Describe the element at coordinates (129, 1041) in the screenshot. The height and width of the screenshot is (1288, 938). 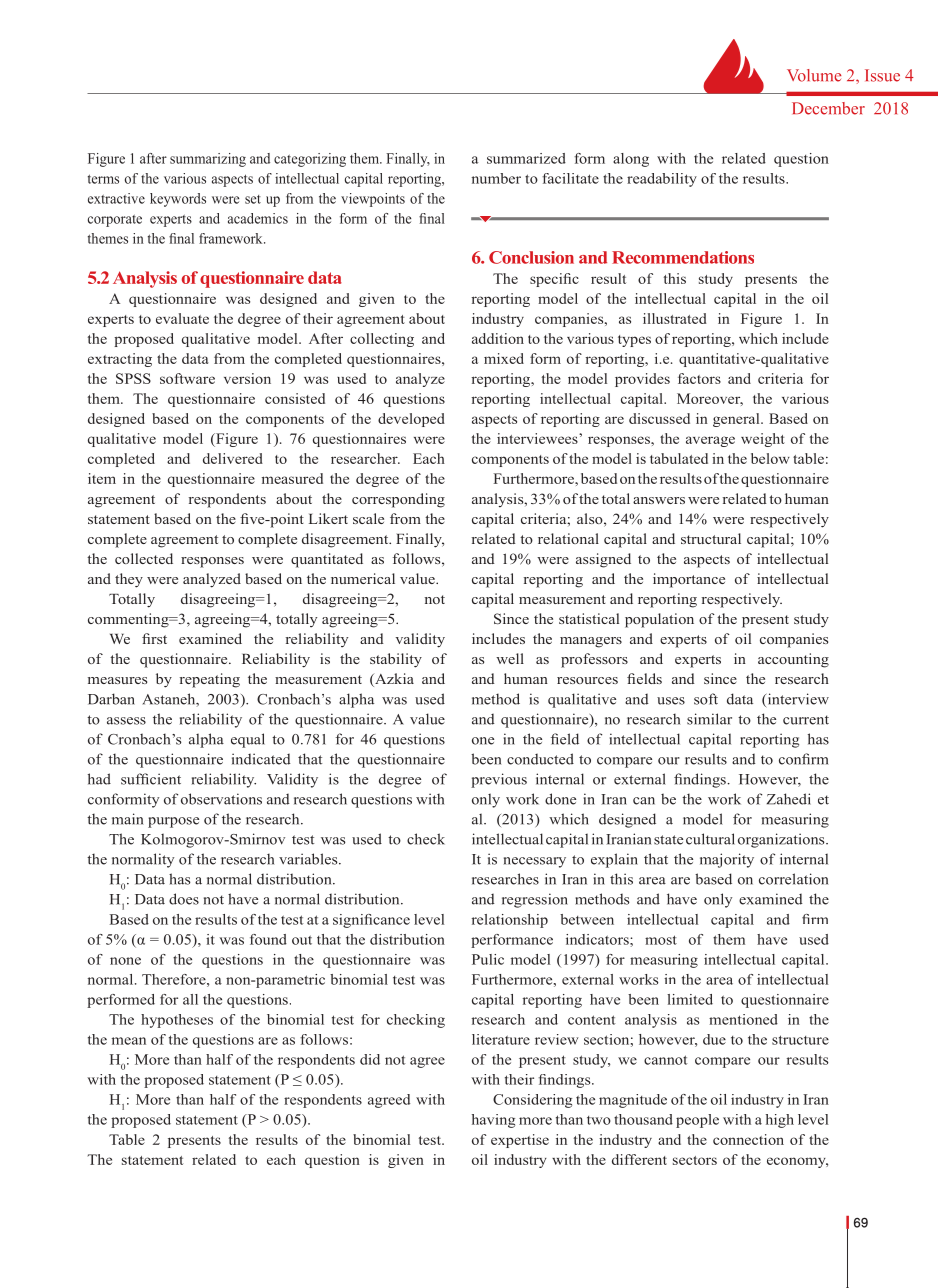
I see `mean` at that location.
